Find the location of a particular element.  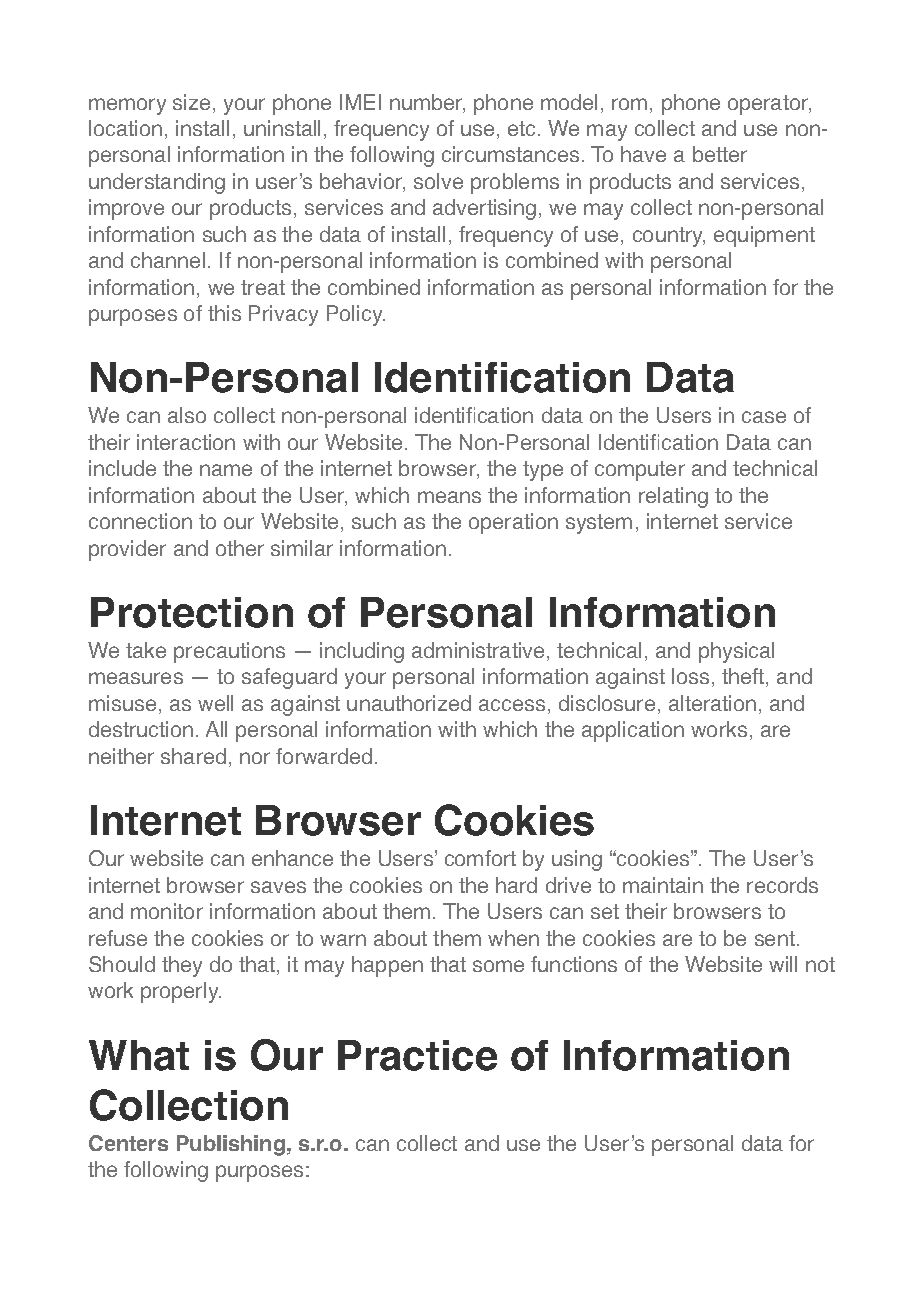

monitor is located at coordinates (167, 911).
